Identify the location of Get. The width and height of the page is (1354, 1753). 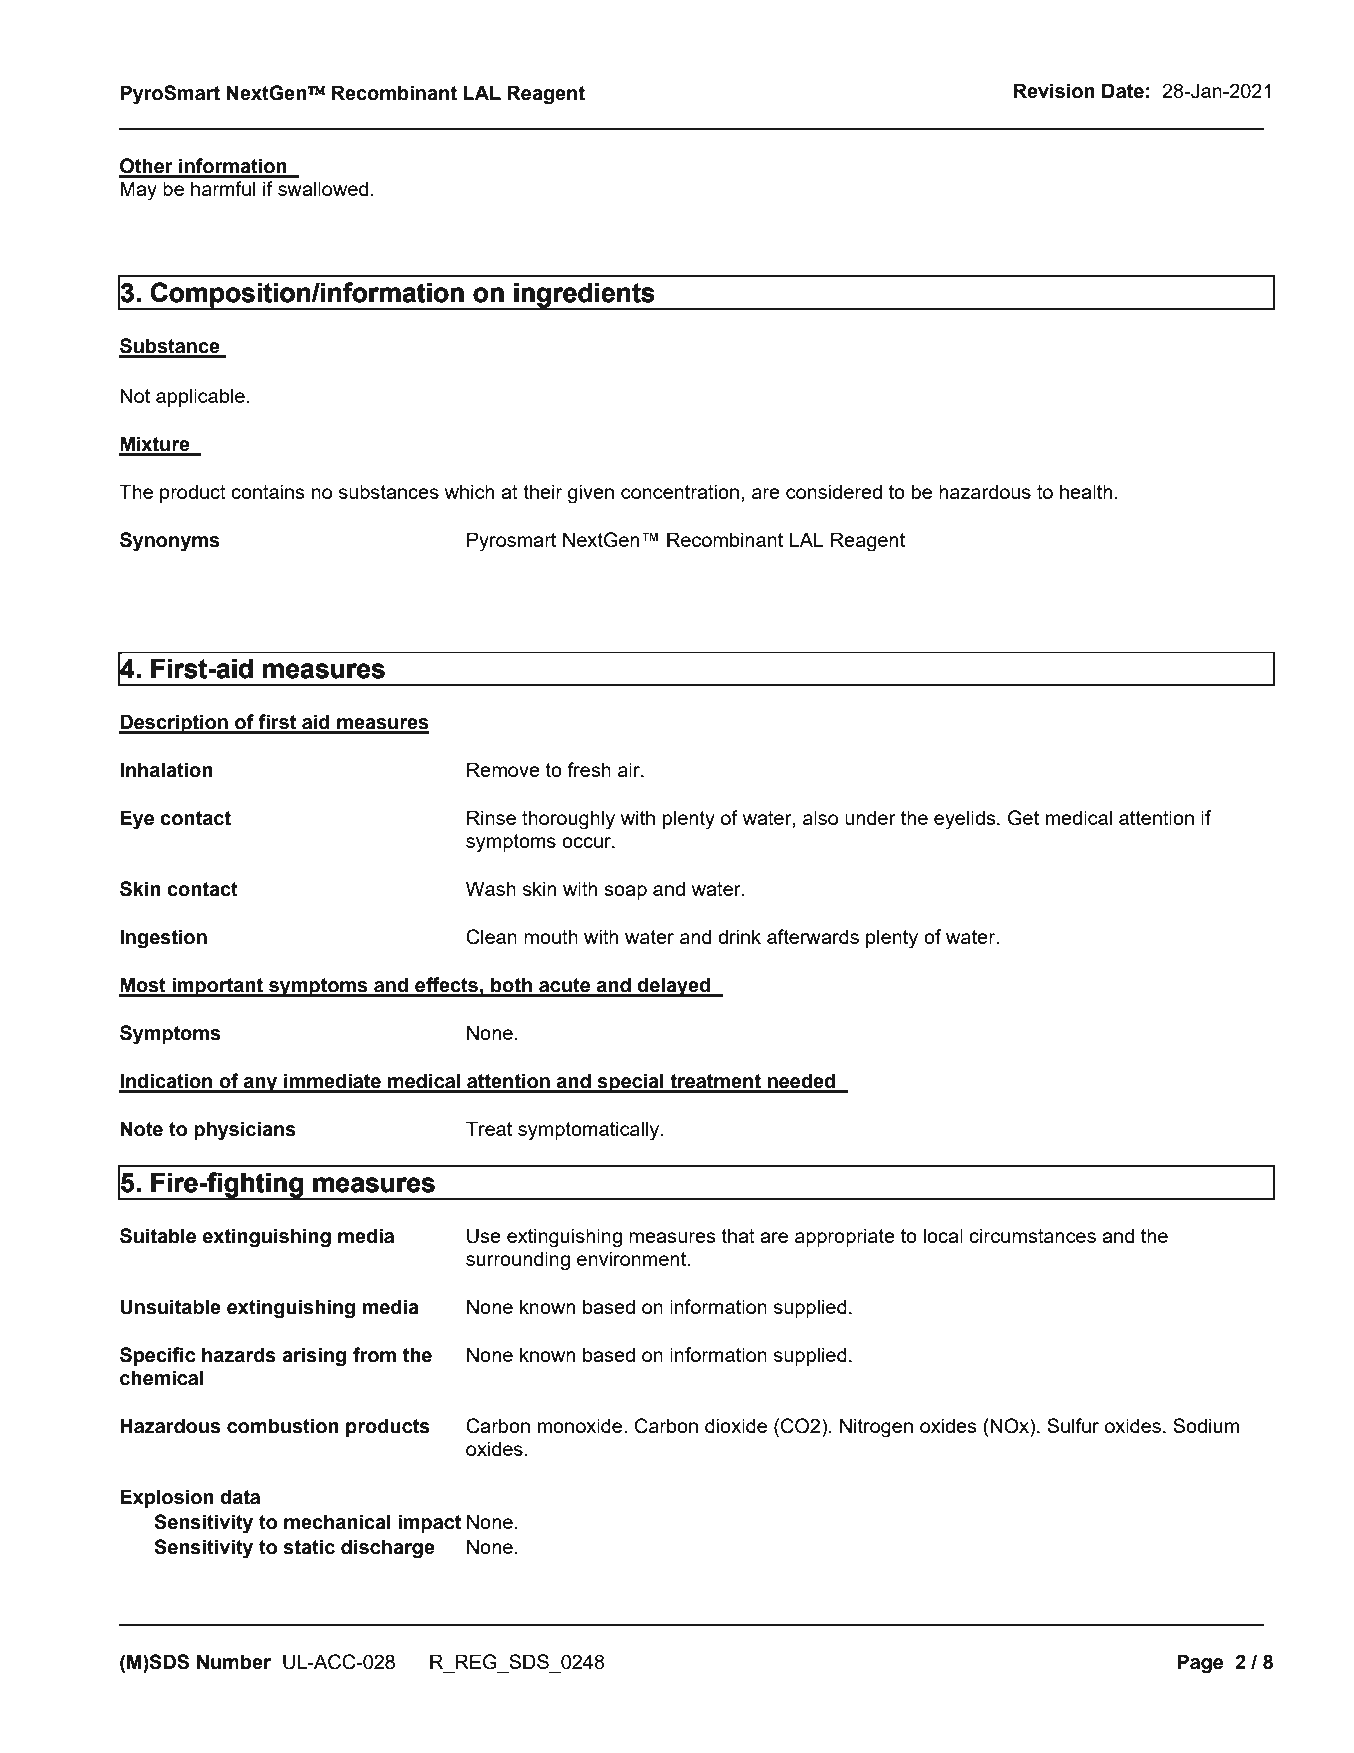
(1023, 818).
